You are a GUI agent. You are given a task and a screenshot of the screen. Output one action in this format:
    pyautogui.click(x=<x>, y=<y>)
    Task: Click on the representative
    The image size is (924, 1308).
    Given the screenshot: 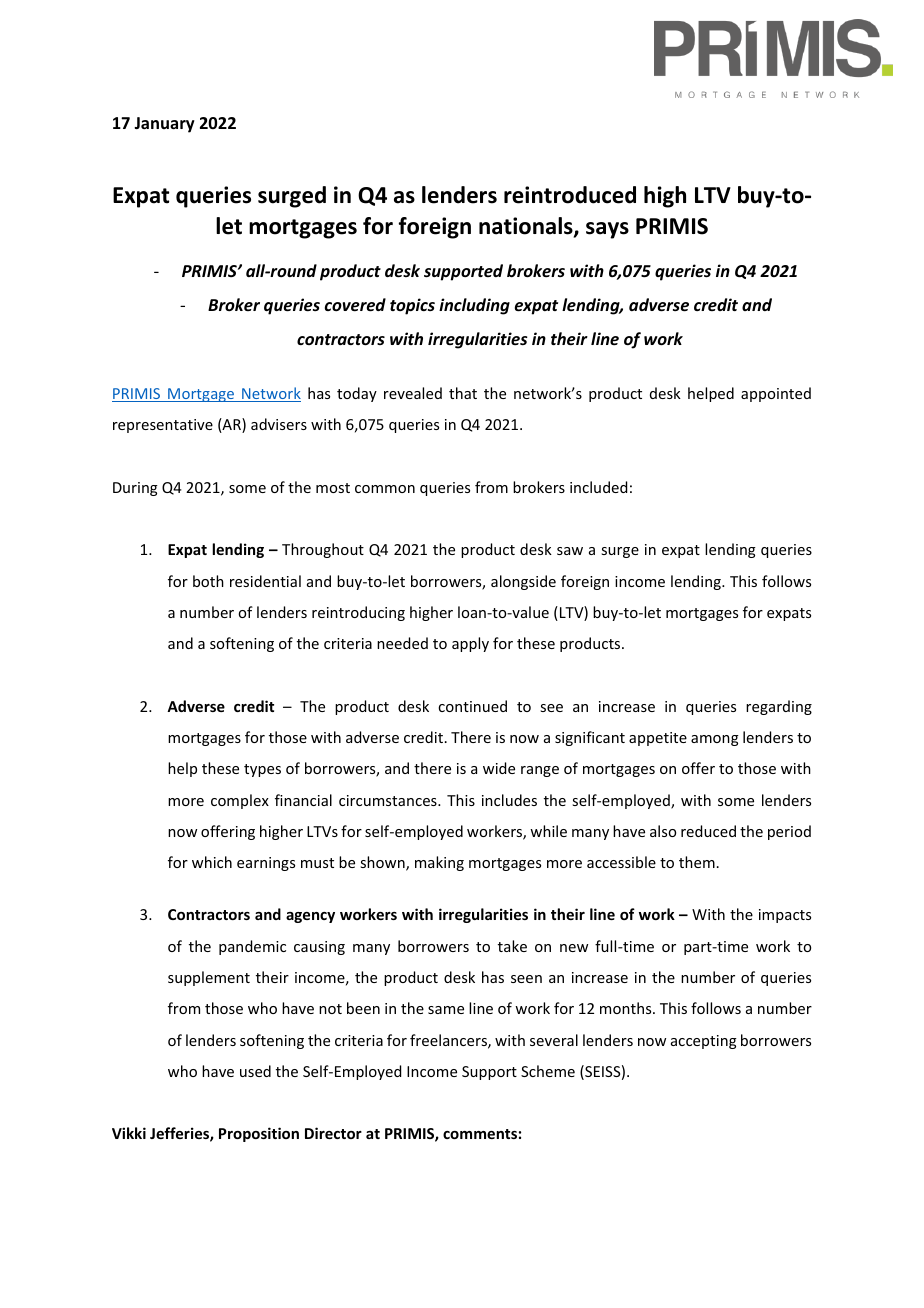 What is the action you would take?
    pyautogui.click(x=163, y=426)
